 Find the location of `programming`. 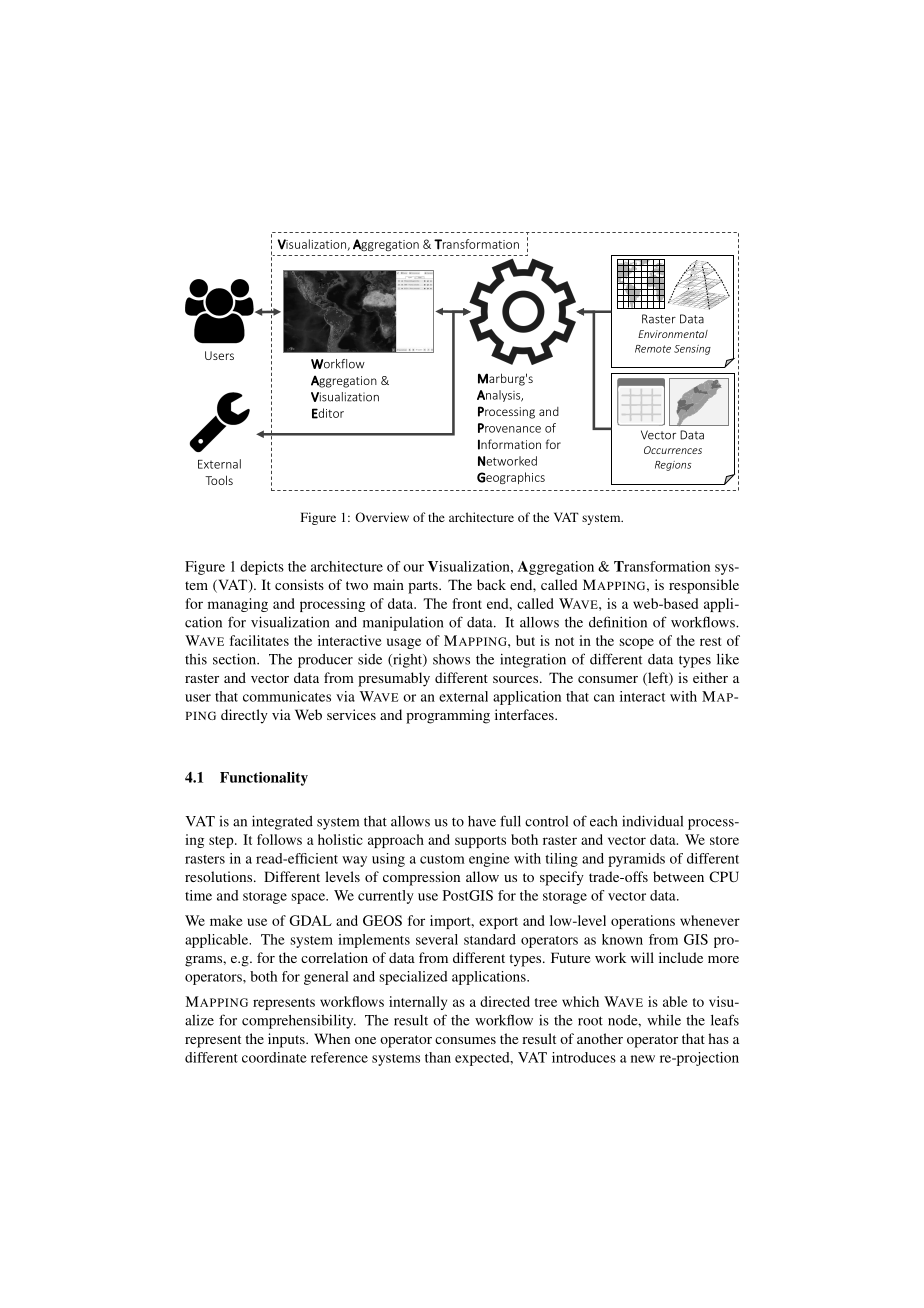

programming is located at coordinates (448, 716).
